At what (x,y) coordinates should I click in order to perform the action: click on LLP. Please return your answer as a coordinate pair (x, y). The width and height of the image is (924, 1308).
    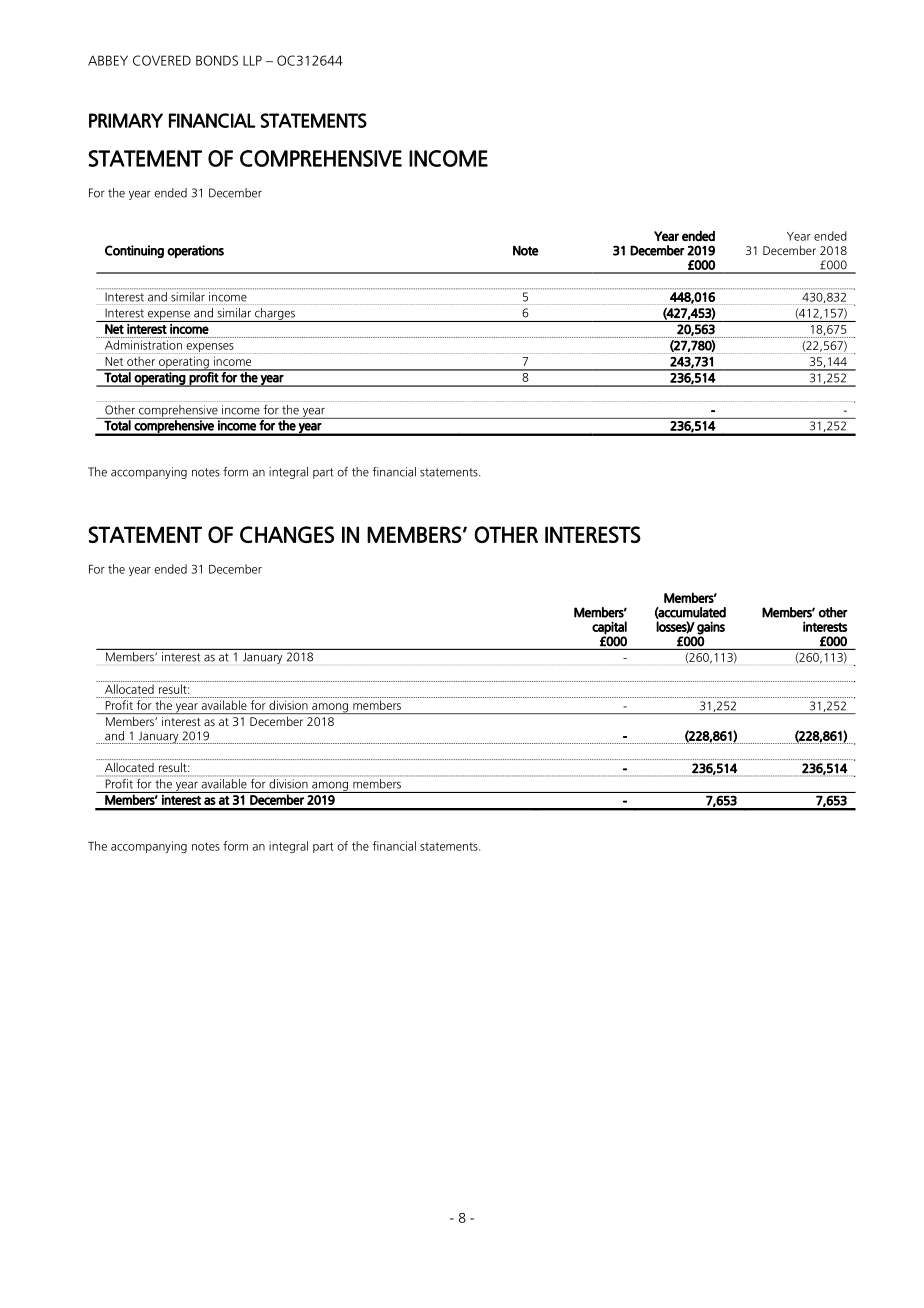
    Looking at the image, I should click on (252, 60).
